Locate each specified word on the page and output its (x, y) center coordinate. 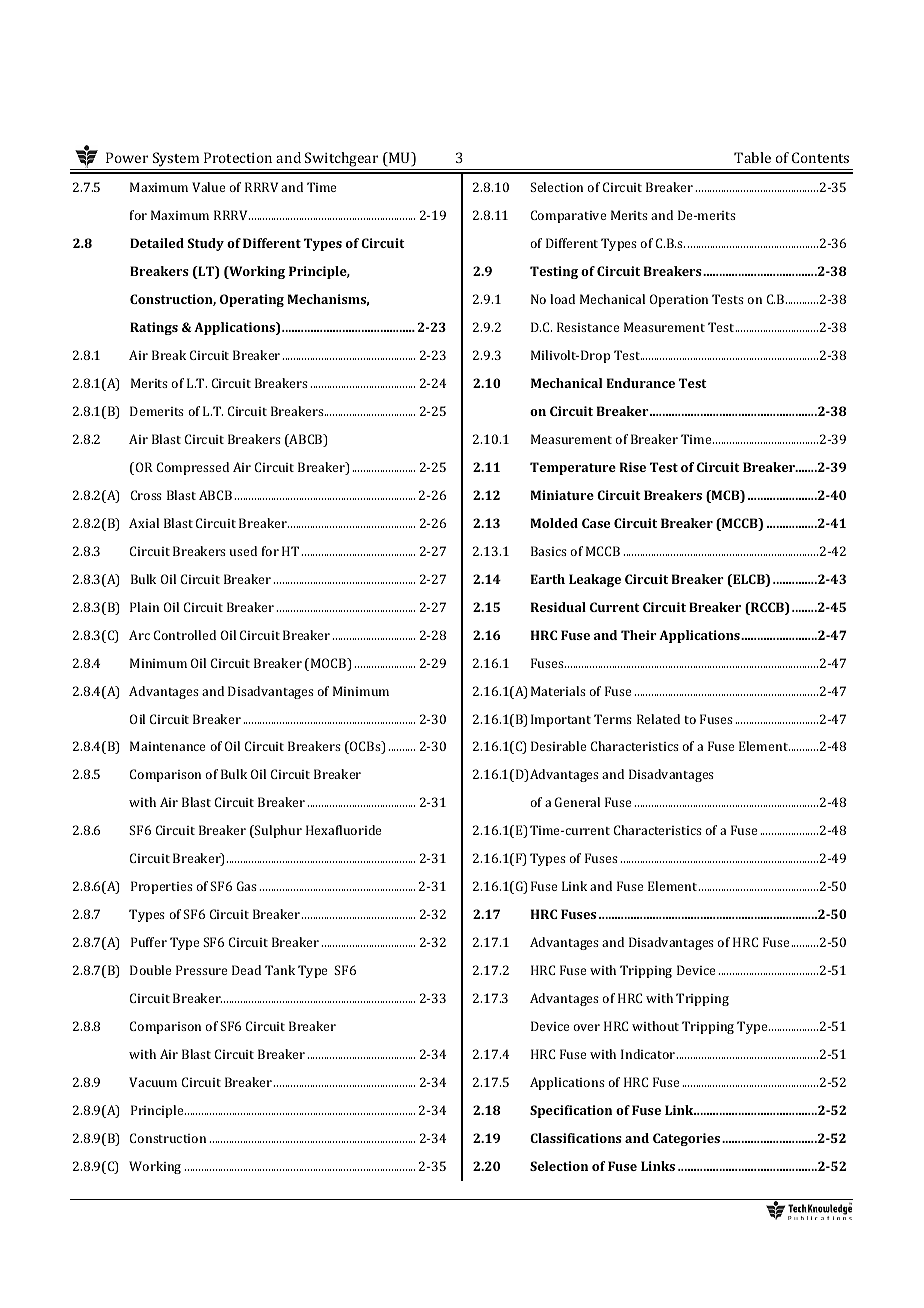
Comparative (568, 216)
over (586, 1027)
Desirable (558, 746)
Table (752, 157)
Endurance (641, 383)
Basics (549, 551)
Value (208, 187)
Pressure (201, 970)
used (243, 551)
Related (658, 719)
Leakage (595, 580)
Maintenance (167, 746)
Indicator (649, 1054)
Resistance (588, 327)
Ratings (154, 328)
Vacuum (153, 1082)
